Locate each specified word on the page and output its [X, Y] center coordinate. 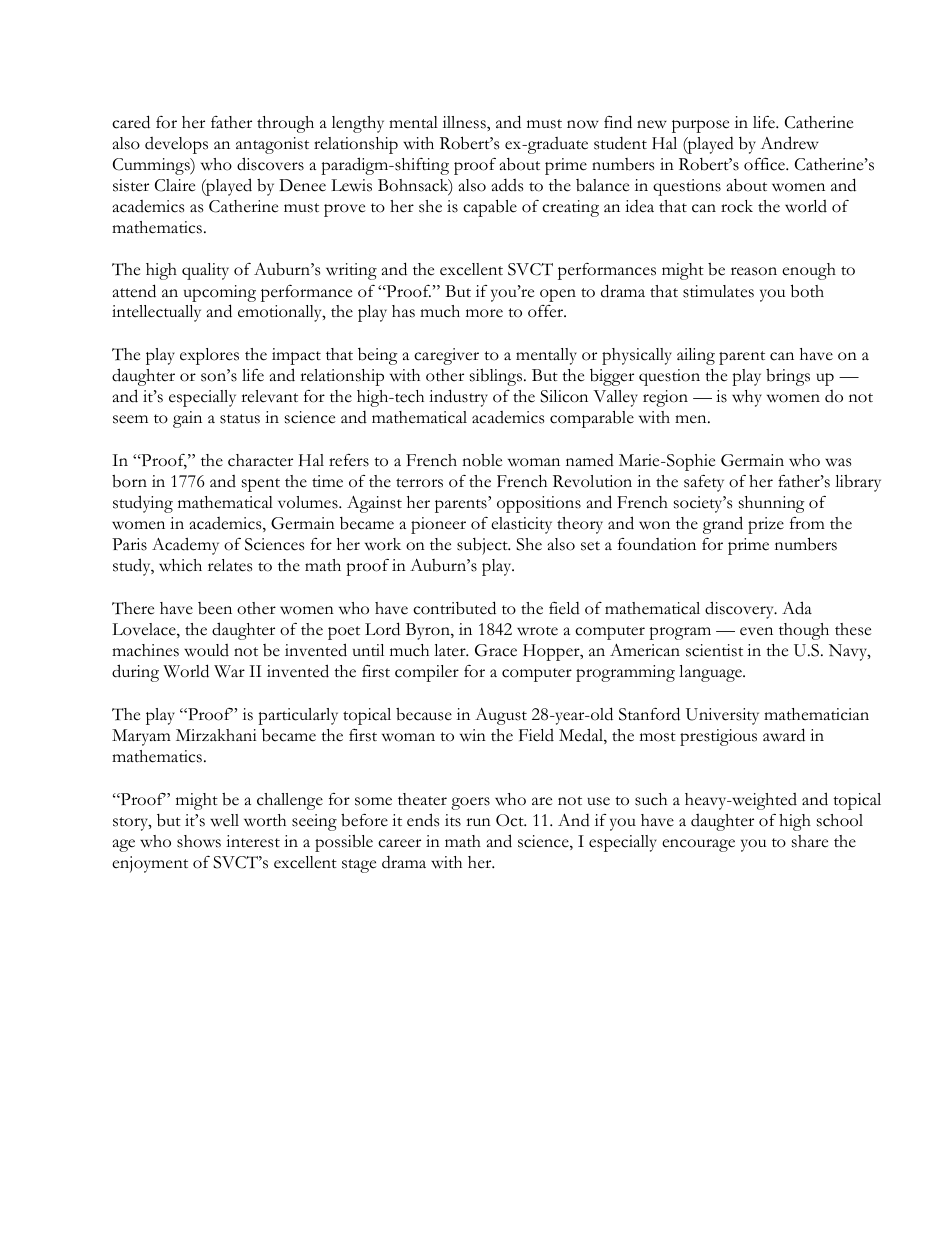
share [810, 841]
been [215, 608]
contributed [454, 608]
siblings [497, 377]
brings [788, 377]
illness [465, 122]
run [478, 822]
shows [199, 841]
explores [209, 356]
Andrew [789, 143]
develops [176, 145]
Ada [797, 608]
